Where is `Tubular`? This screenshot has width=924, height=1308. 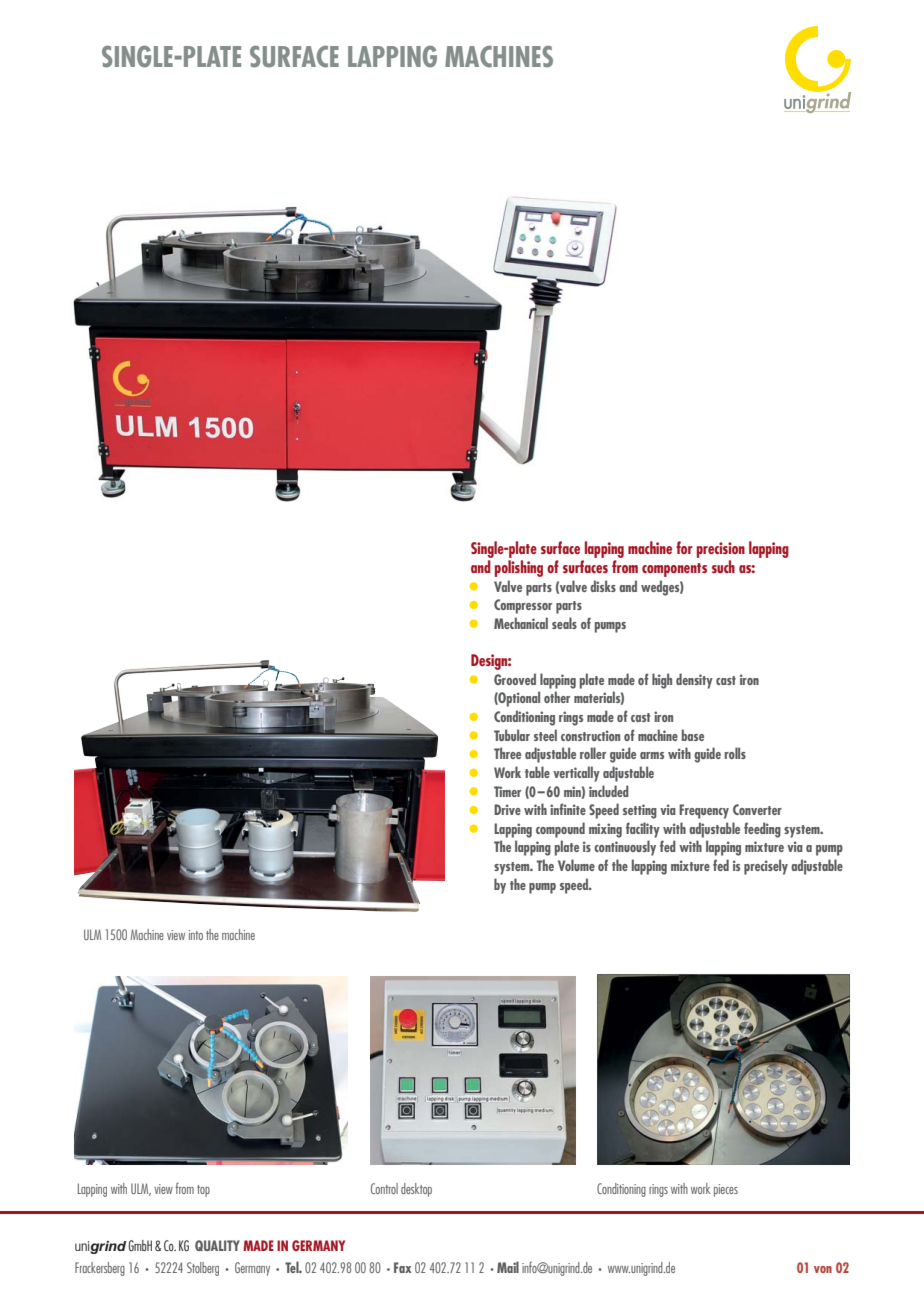
Tubular is located at coordinates (512, 735).
